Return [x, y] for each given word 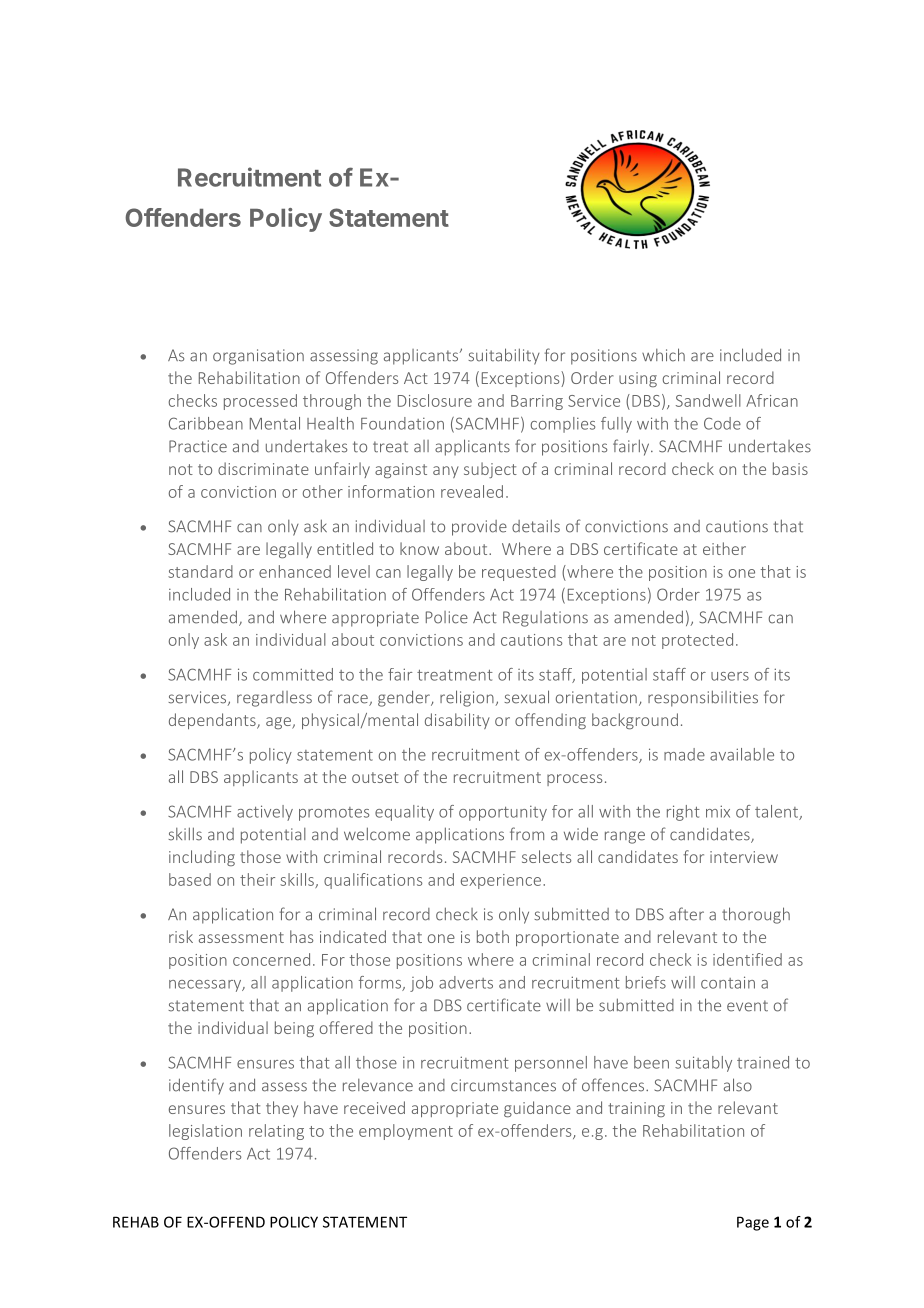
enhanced [295, 571]
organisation [258, 357]
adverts [466, 982]
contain [728, 982]
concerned [271, 959]
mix [718, 811]
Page [753, 1223]
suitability [504, 356]
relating [276, 1132]
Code [722, 423]
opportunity [503, 813]
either [724, 548]
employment [406, 1132]
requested [519, 573]
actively [265, 813]
